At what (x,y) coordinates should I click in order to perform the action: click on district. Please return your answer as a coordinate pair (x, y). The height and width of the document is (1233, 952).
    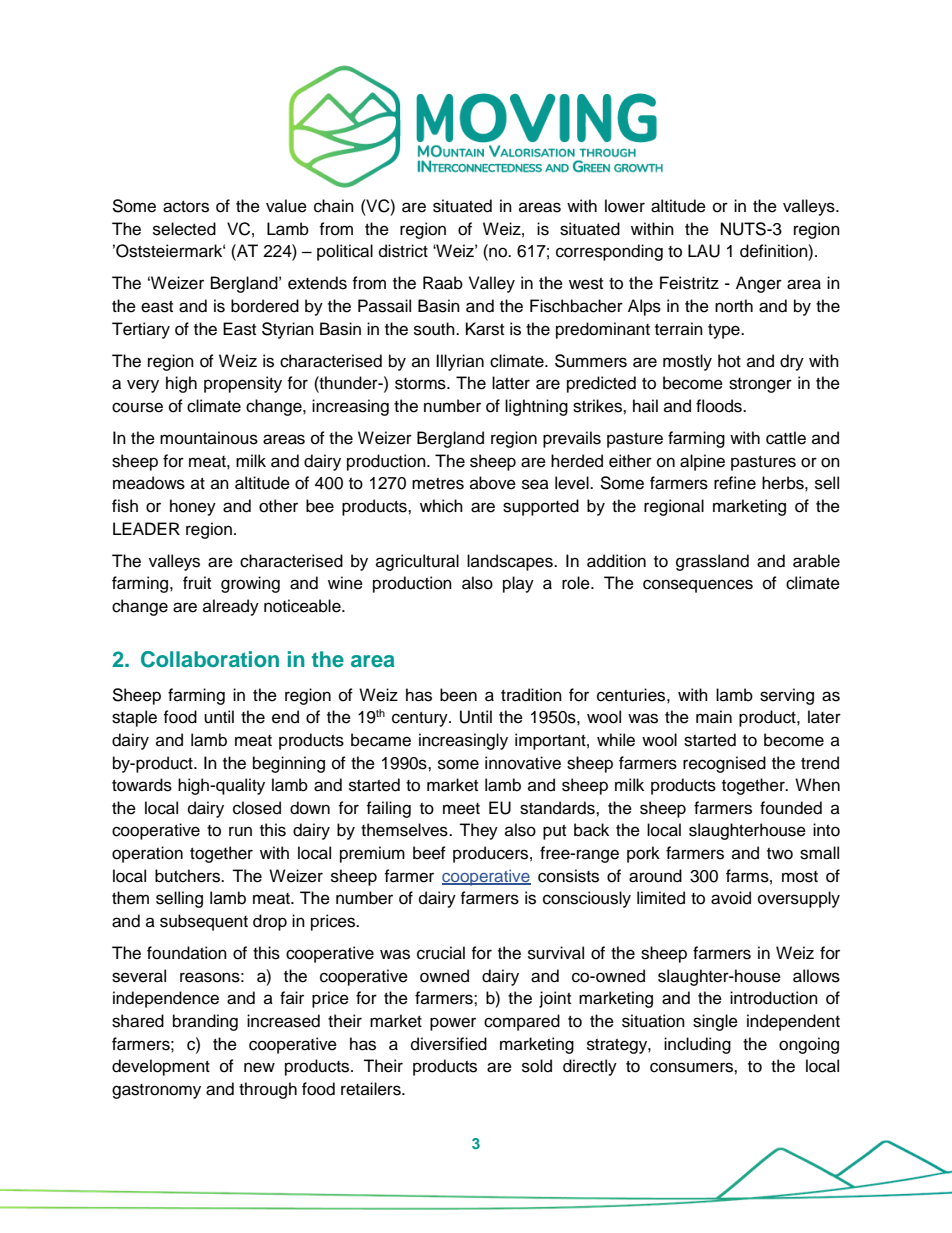
    Looking at the image, I should click on (403, 251).
